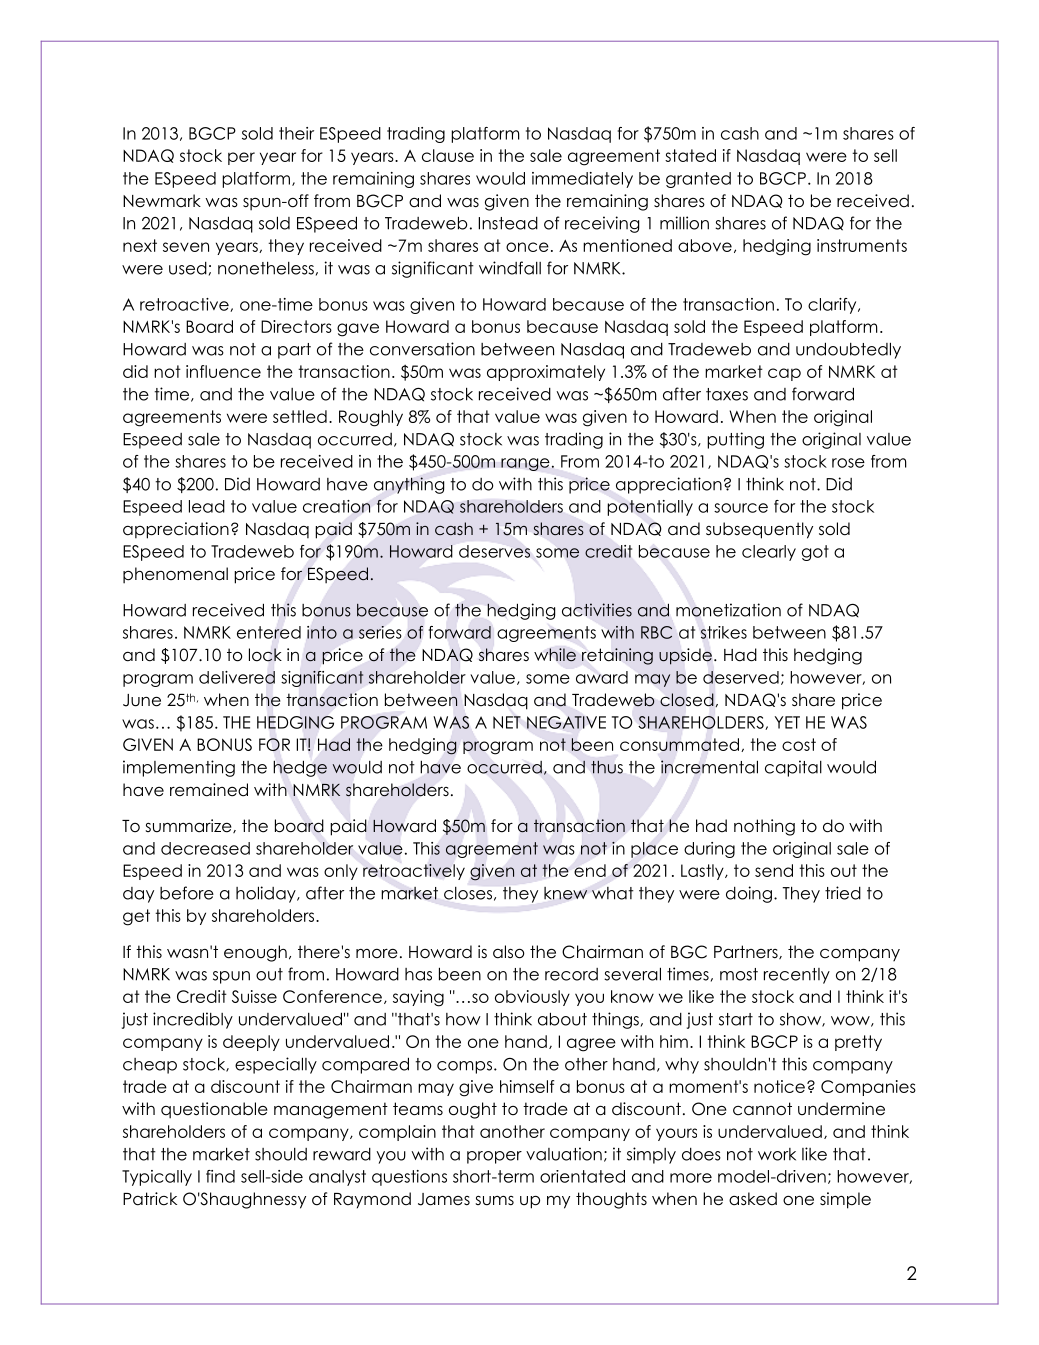 This screenshot has height=1345, width=1039. Describe the element at coordinates (698, 180) in the screenshot. I see `granted` at that location.
